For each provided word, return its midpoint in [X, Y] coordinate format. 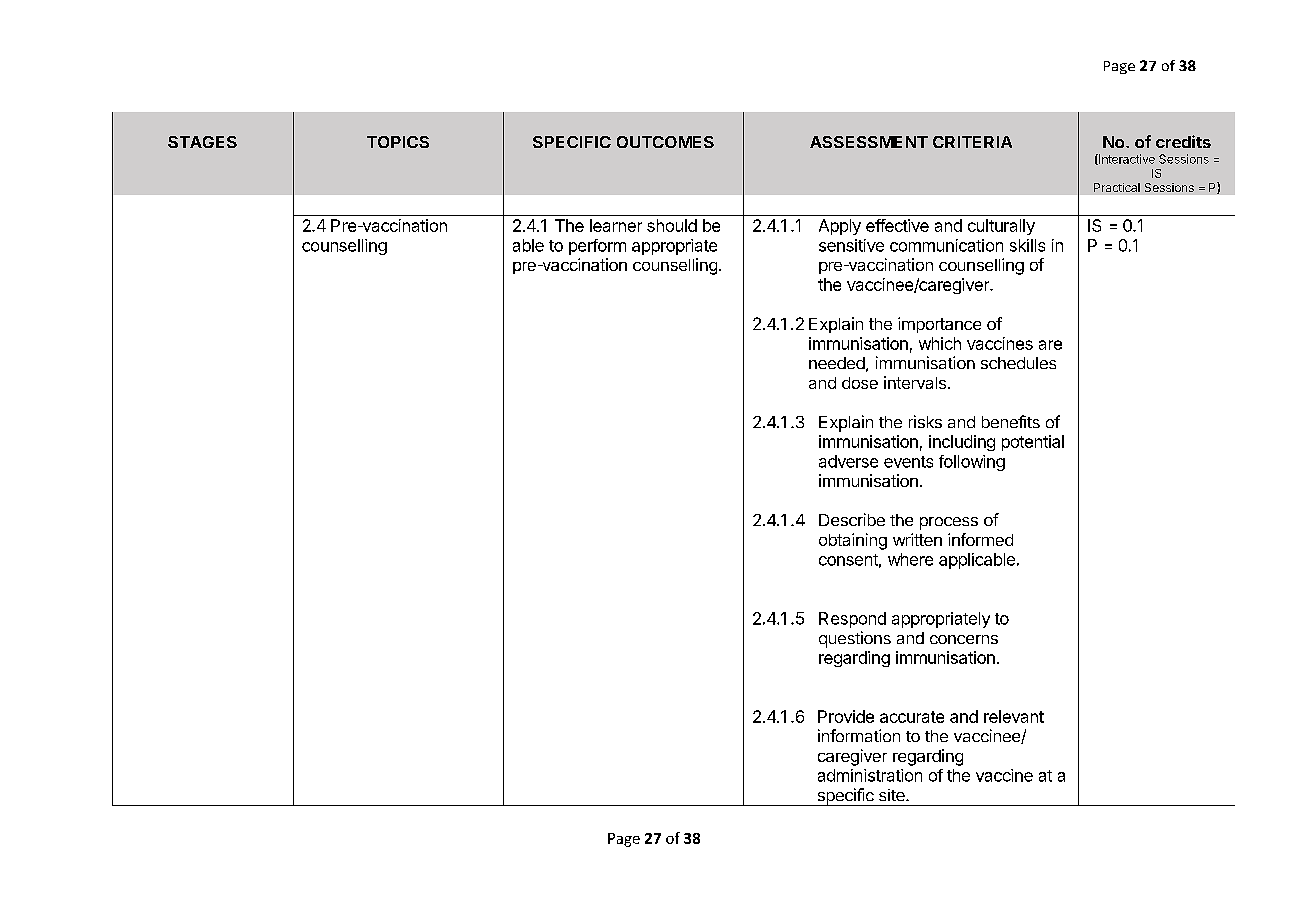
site [893, 795]
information [859, 735]
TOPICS [398, 142]
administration [870, 775]
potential [1033, 443]
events [908, 462]
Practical [1117, 187]
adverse [848, 461]
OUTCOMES [665, 142]
